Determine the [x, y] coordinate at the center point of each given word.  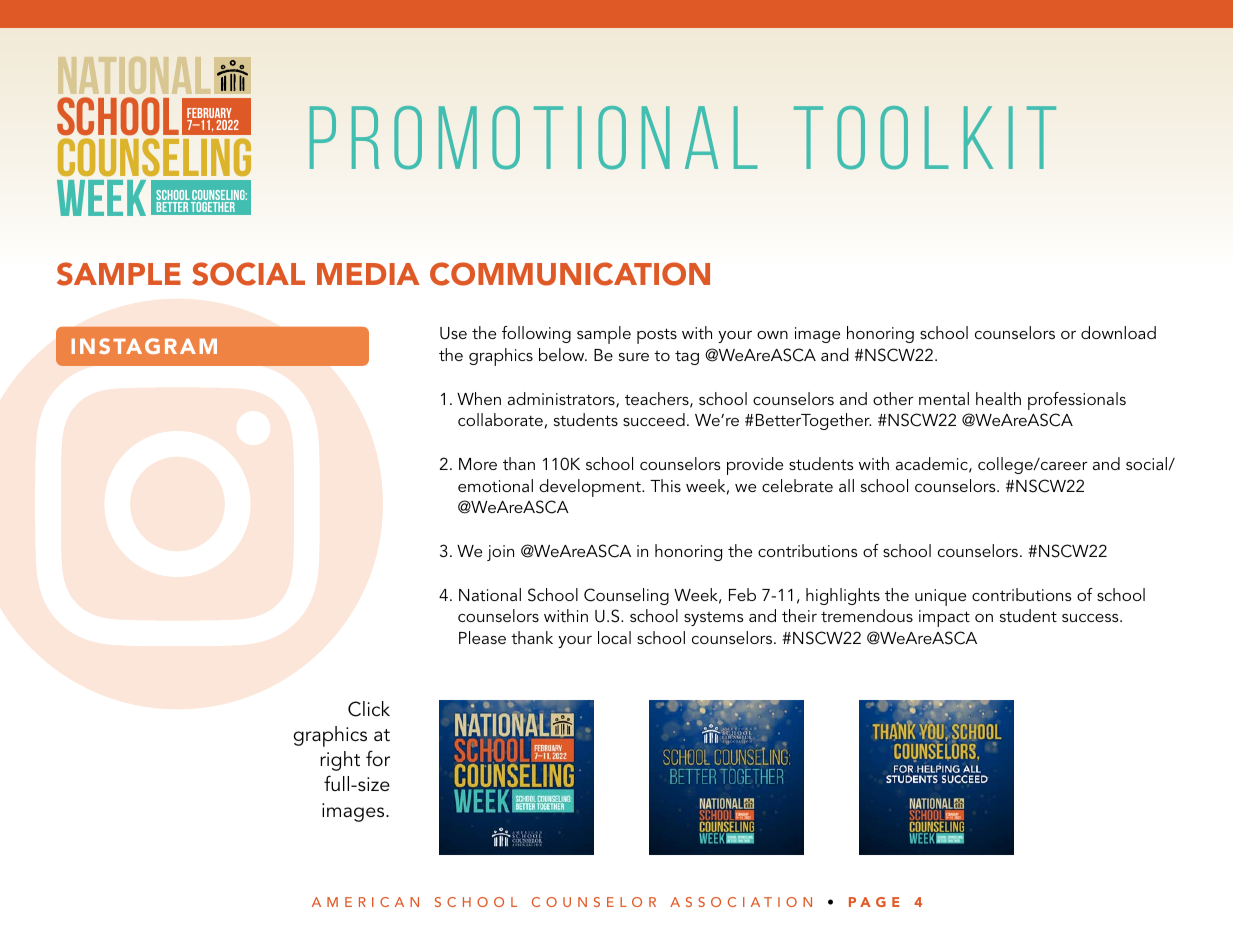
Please [482, 637]
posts [657, 336]
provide [755, 466]
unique [940, 597]
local [614, 637]
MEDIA [368, 274]
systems [714, 619]
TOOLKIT [925, 137]
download [1118, 332]
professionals [1077, 401]
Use [453, 333]
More [478, 464]
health [998, 398]
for [378, 758]
